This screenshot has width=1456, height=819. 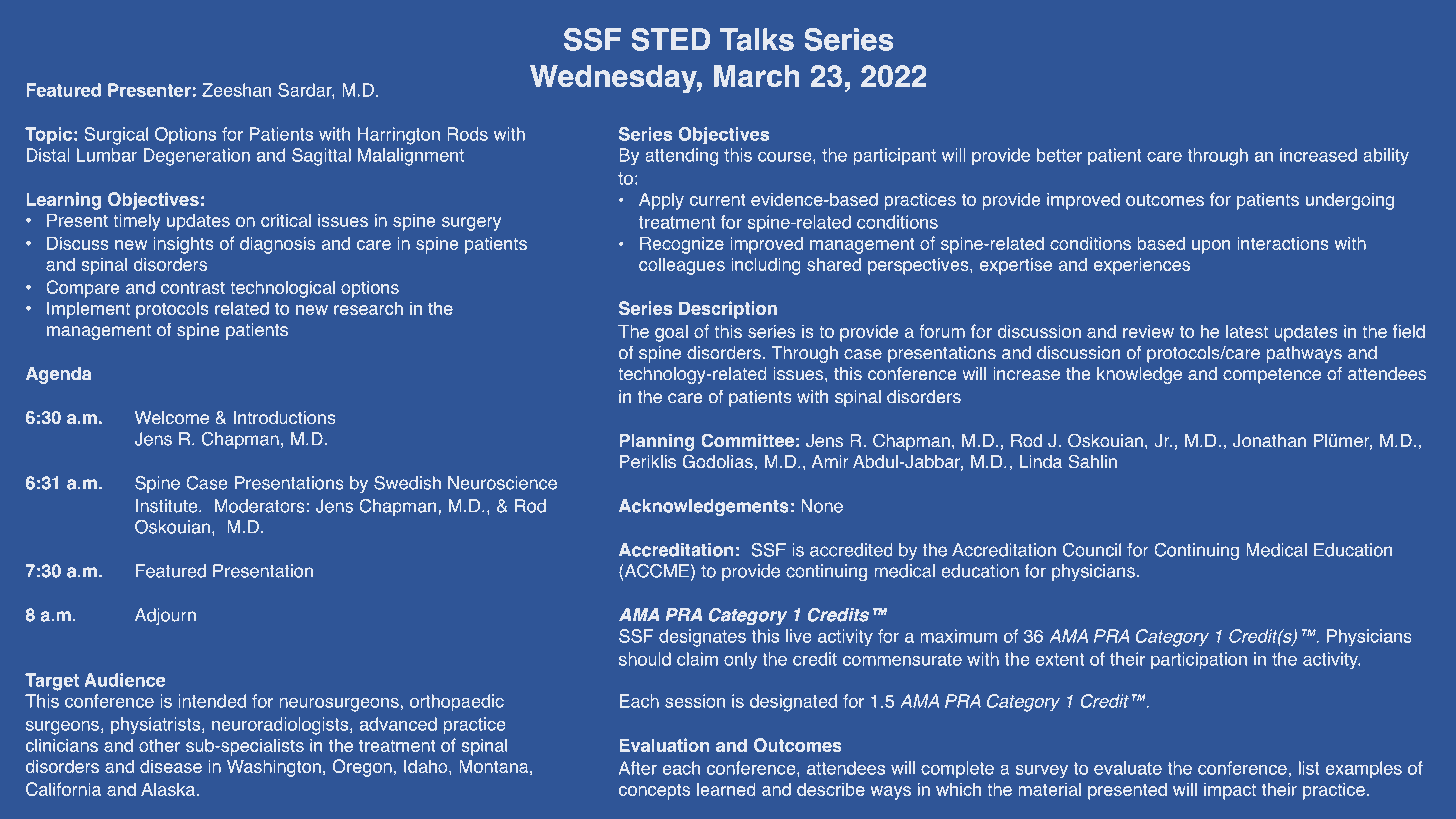 I want to click on disease, so click(x=171, y=766).
